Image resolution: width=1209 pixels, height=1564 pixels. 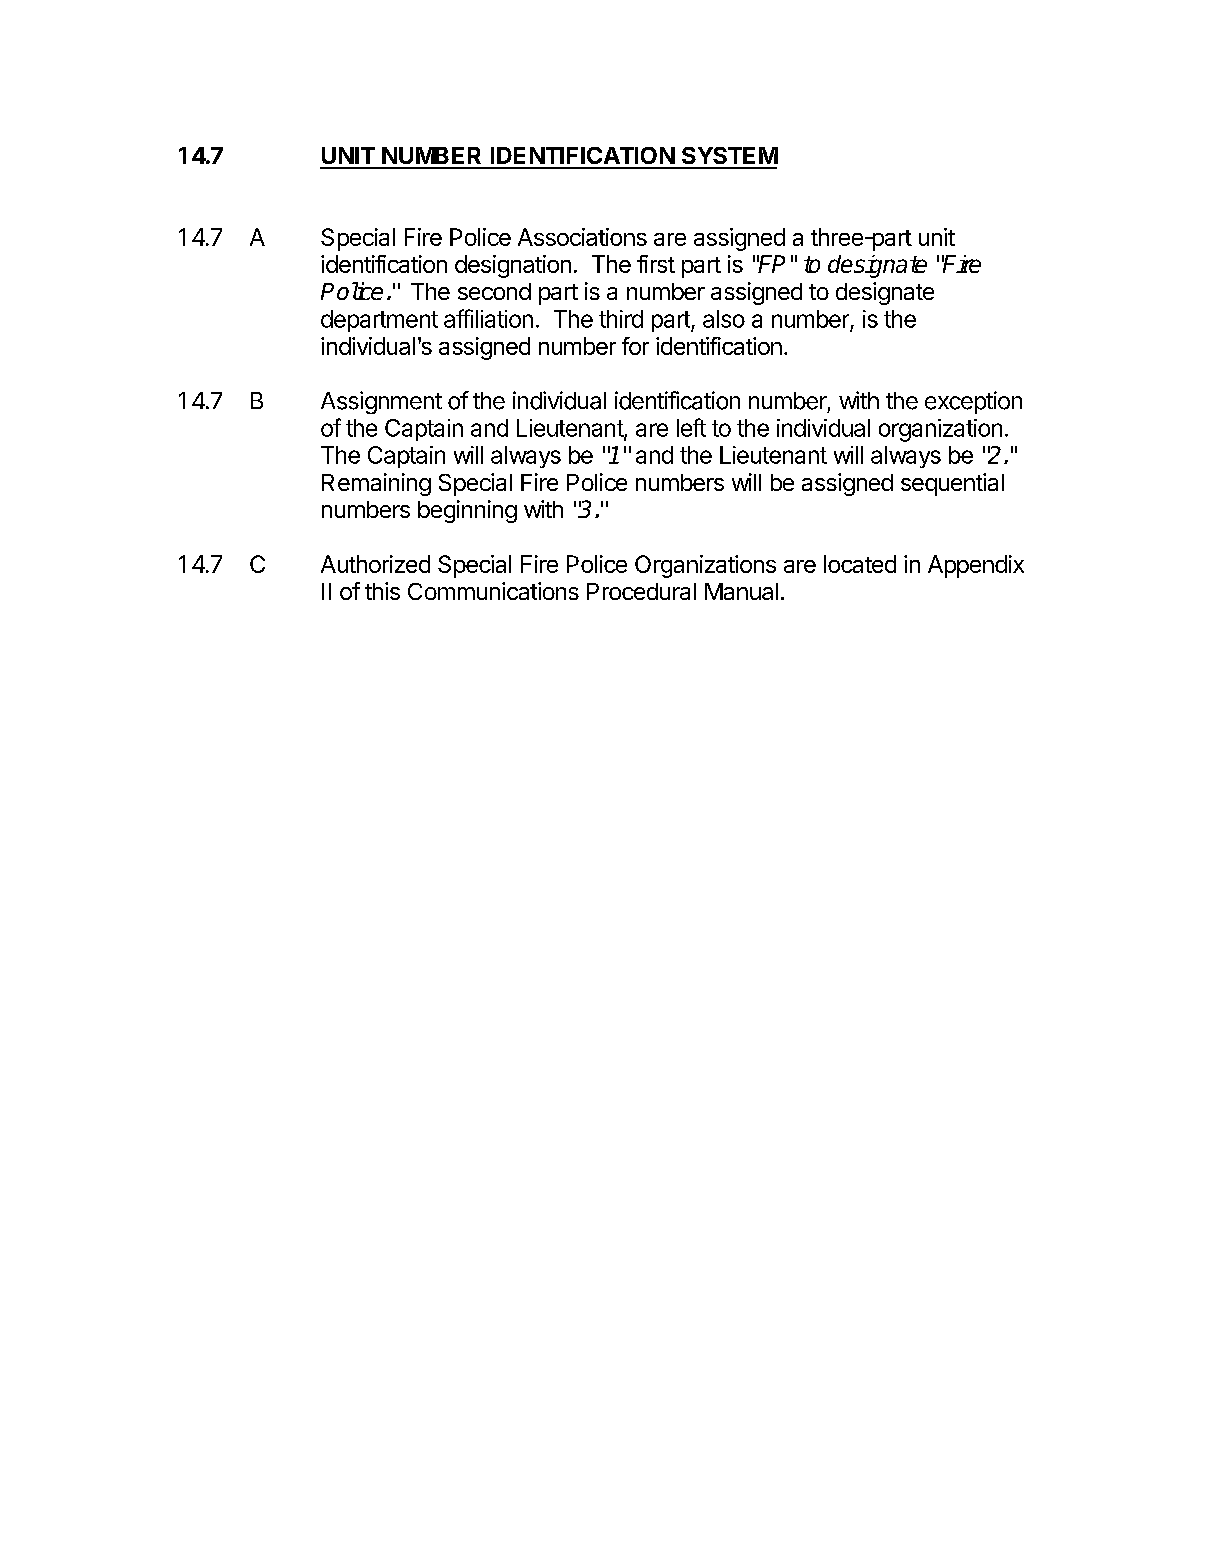 What do you see at coordinates (493, 591) in the image?
I see `Communications` at bounding box center [493, 591].
